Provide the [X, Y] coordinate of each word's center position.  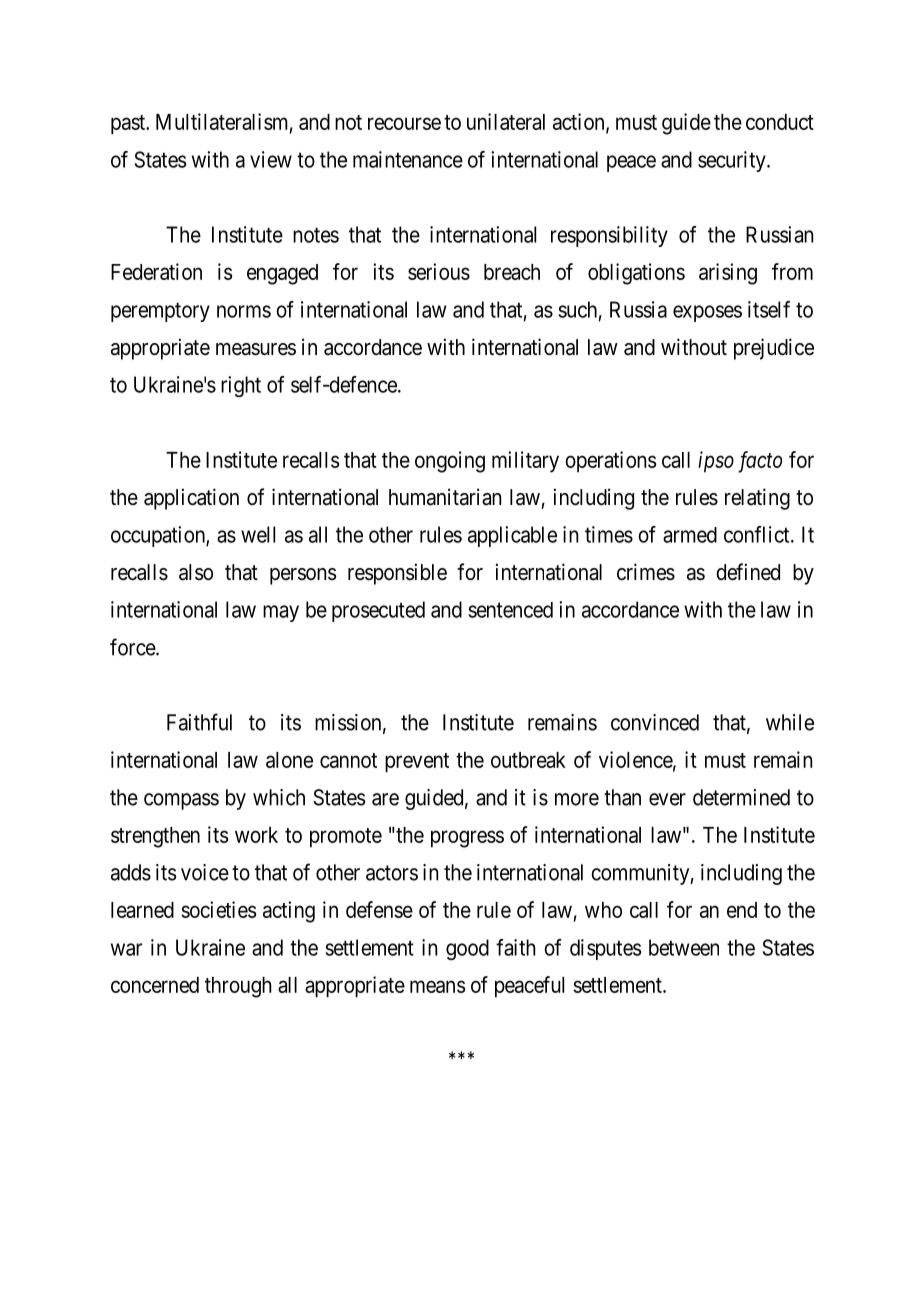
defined [748, 572]
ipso [716, 462]
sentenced [510, 610]
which [279, 797]
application [191, 499]
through [238, 987]
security [733, 161]
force [133, 647]
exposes [707, 313]
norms [244, 311]
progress [467, 839]
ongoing [450, 462]
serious [439, 271]
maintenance [408, 159]
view [271, 159]
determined [741, 797]
